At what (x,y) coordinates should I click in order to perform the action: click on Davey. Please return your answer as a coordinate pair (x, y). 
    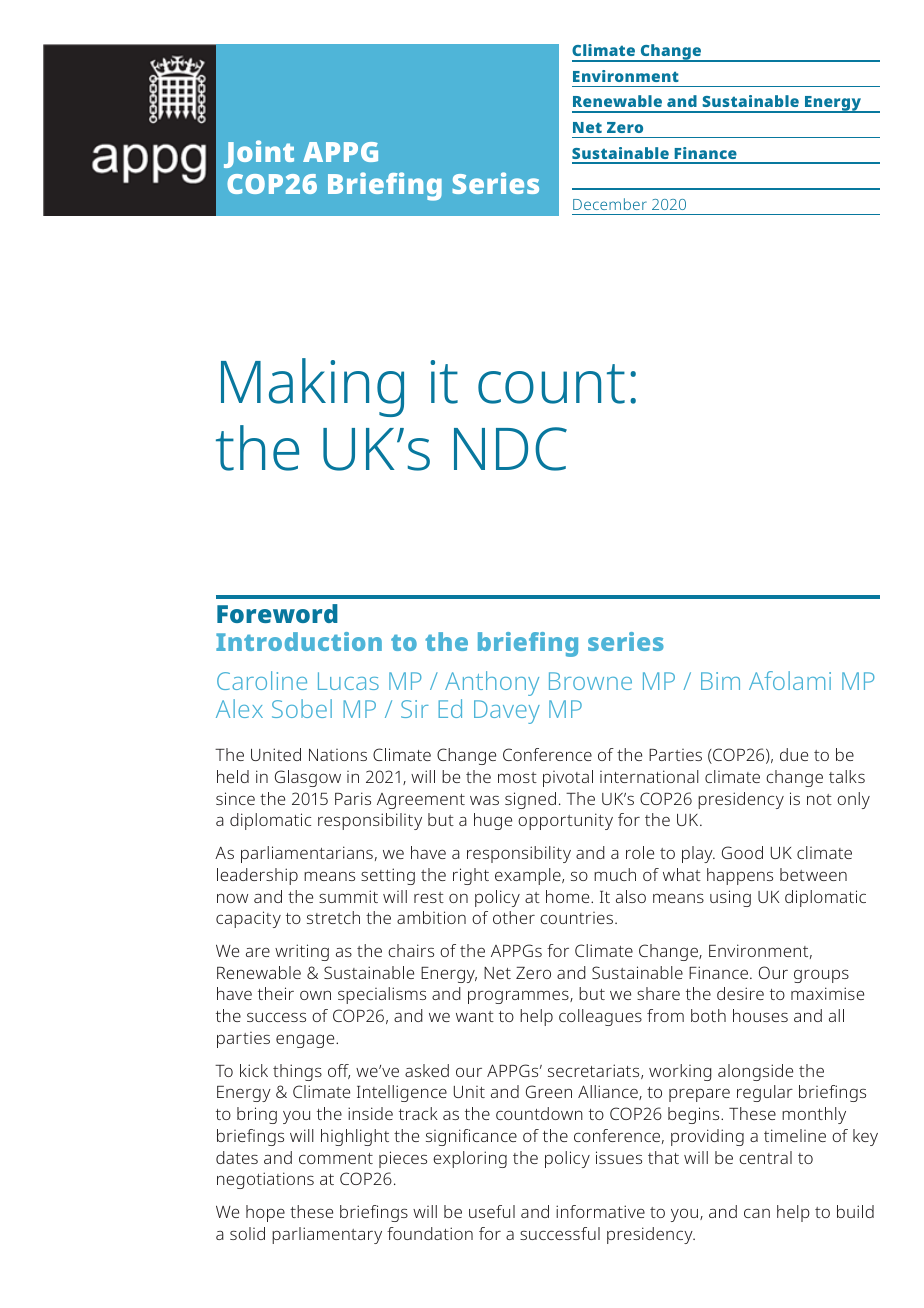
    Looking at the image, I should click on (507, 712).
